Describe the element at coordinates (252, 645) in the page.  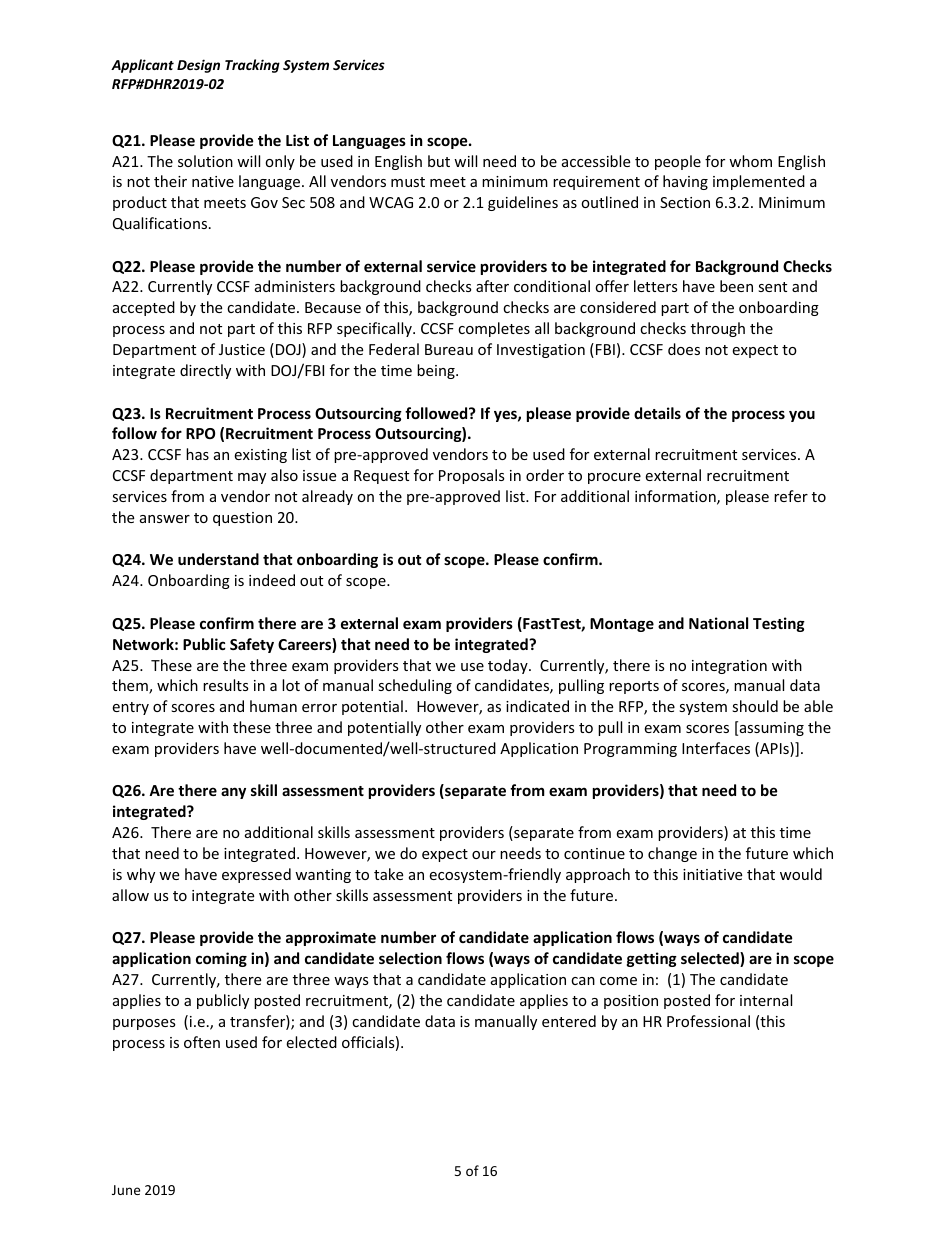
I see `Safety` at that location.
